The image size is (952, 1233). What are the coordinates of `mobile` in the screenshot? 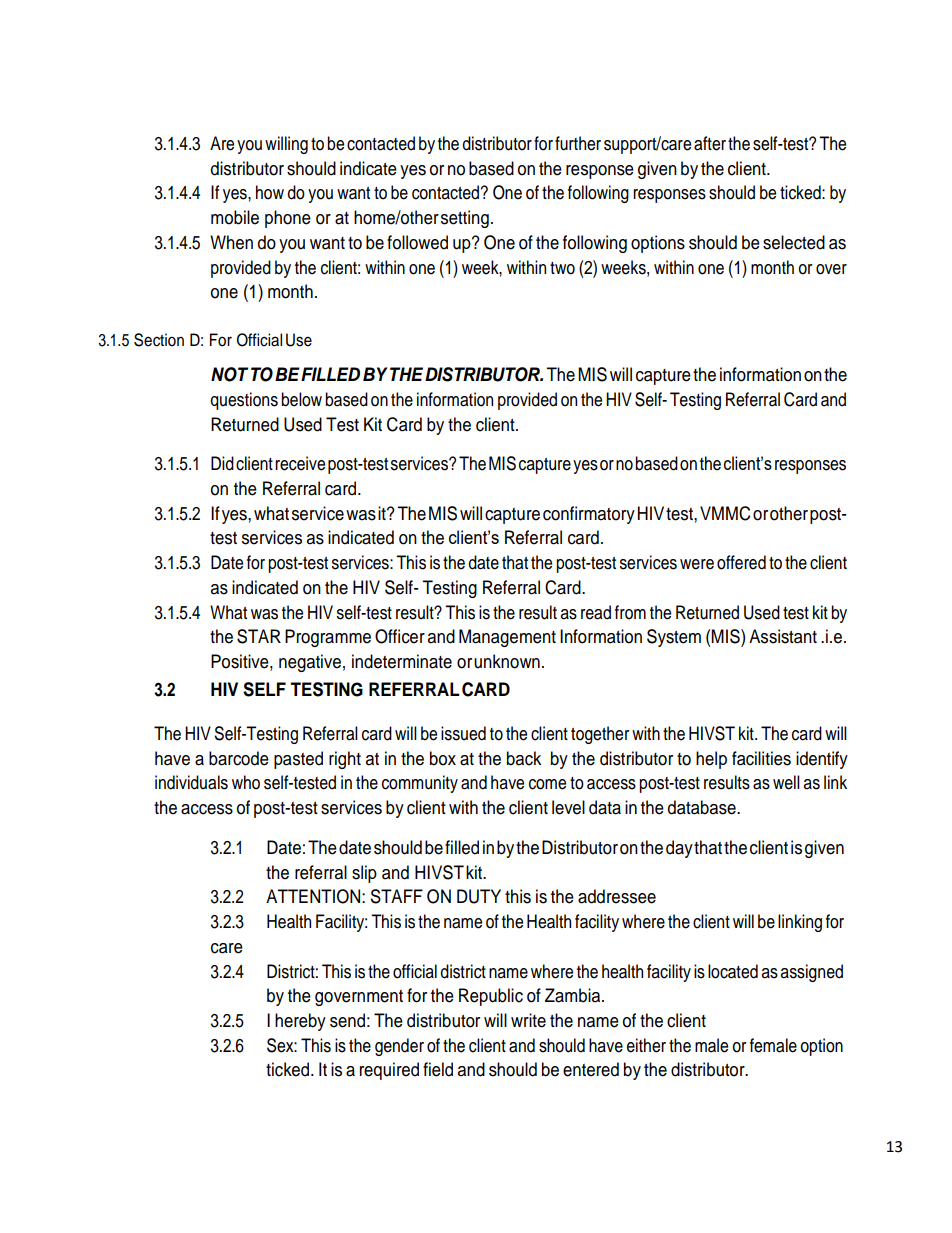 It's located at (235, 217).
